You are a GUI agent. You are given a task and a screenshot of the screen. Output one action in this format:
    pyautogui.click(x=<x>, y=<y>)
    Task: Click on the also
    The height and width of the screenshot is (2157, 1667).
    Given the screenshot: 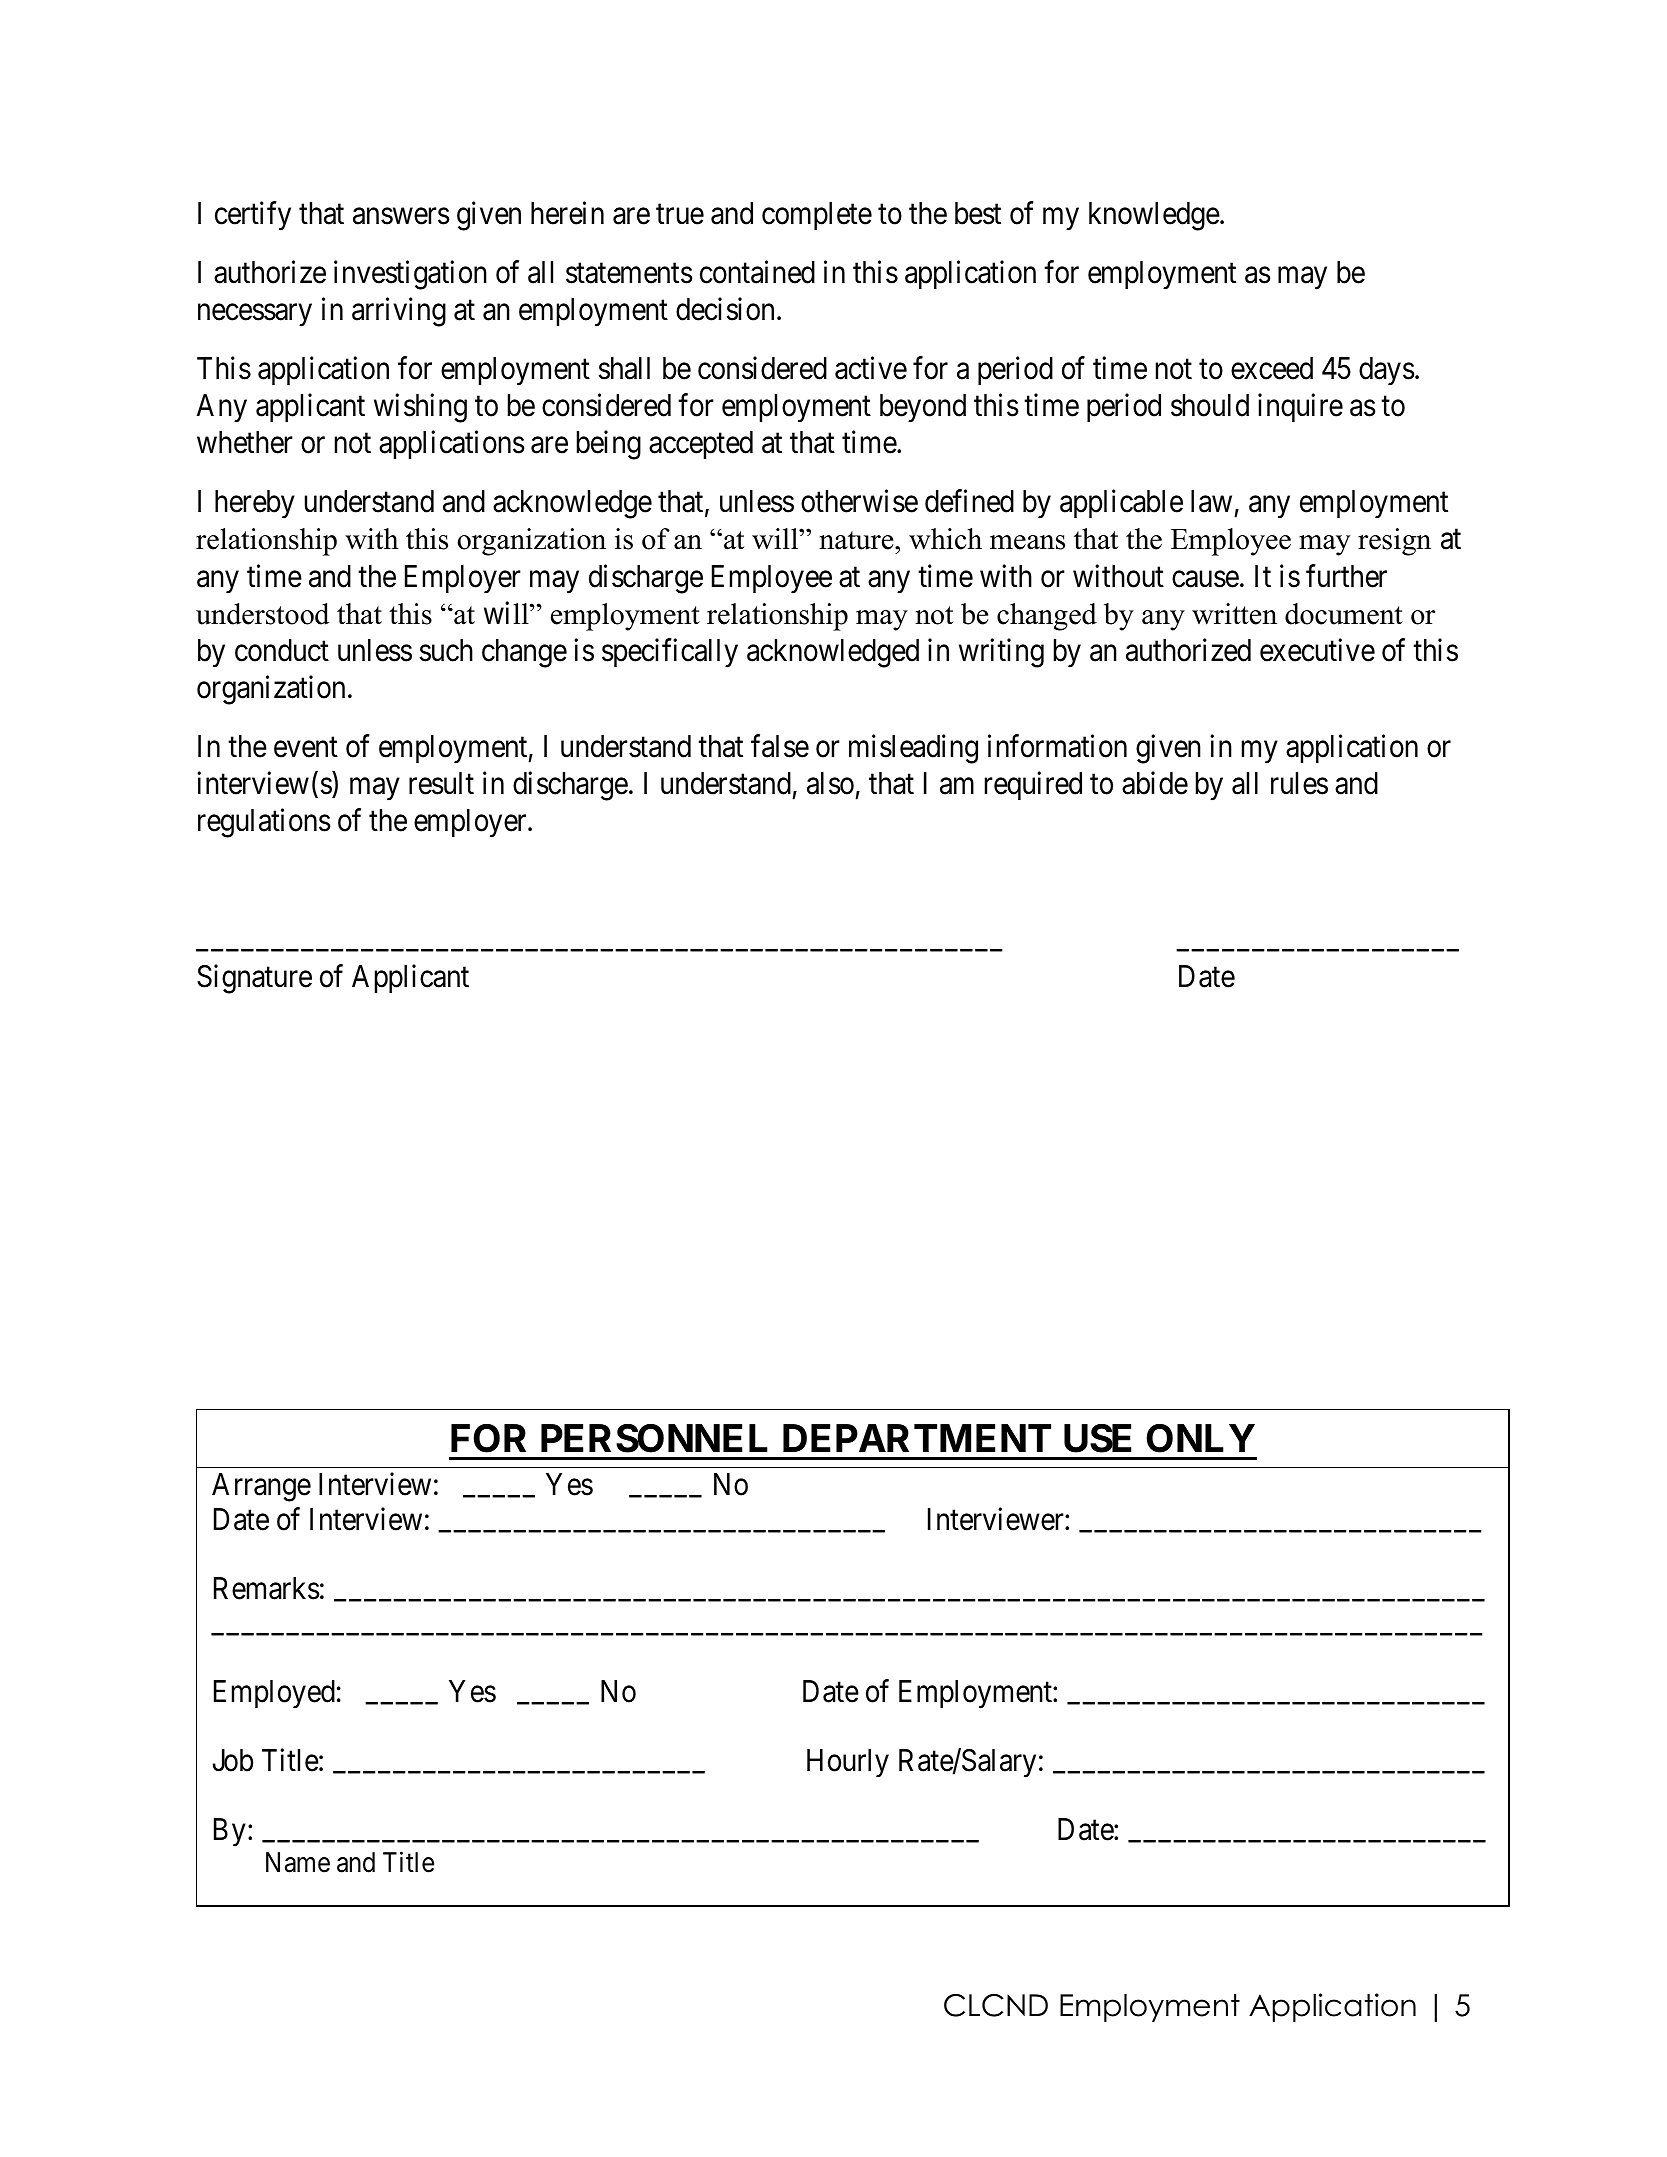 What is the action you would take?
    pyautogui.click(x=830, y=783)
